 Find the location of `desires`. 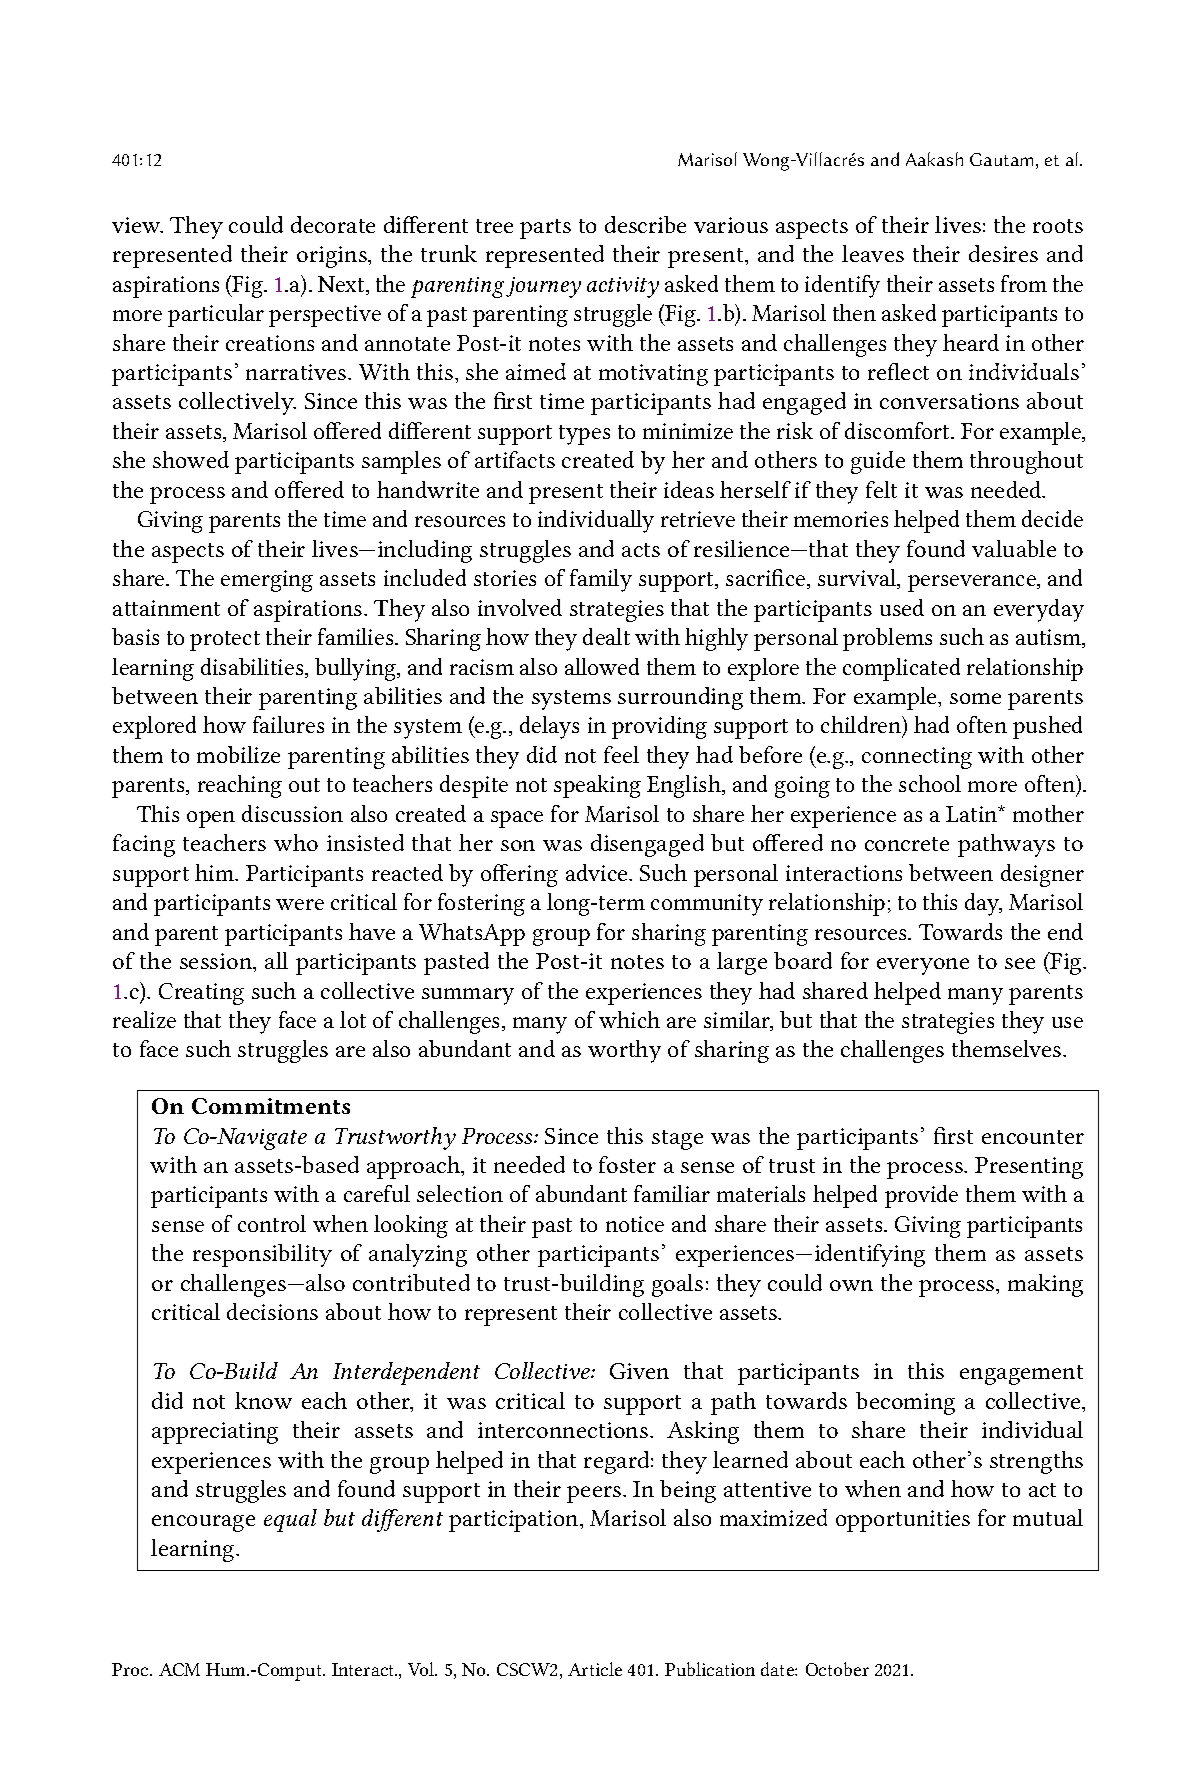

desires is located at coordinates (1003, 253).
